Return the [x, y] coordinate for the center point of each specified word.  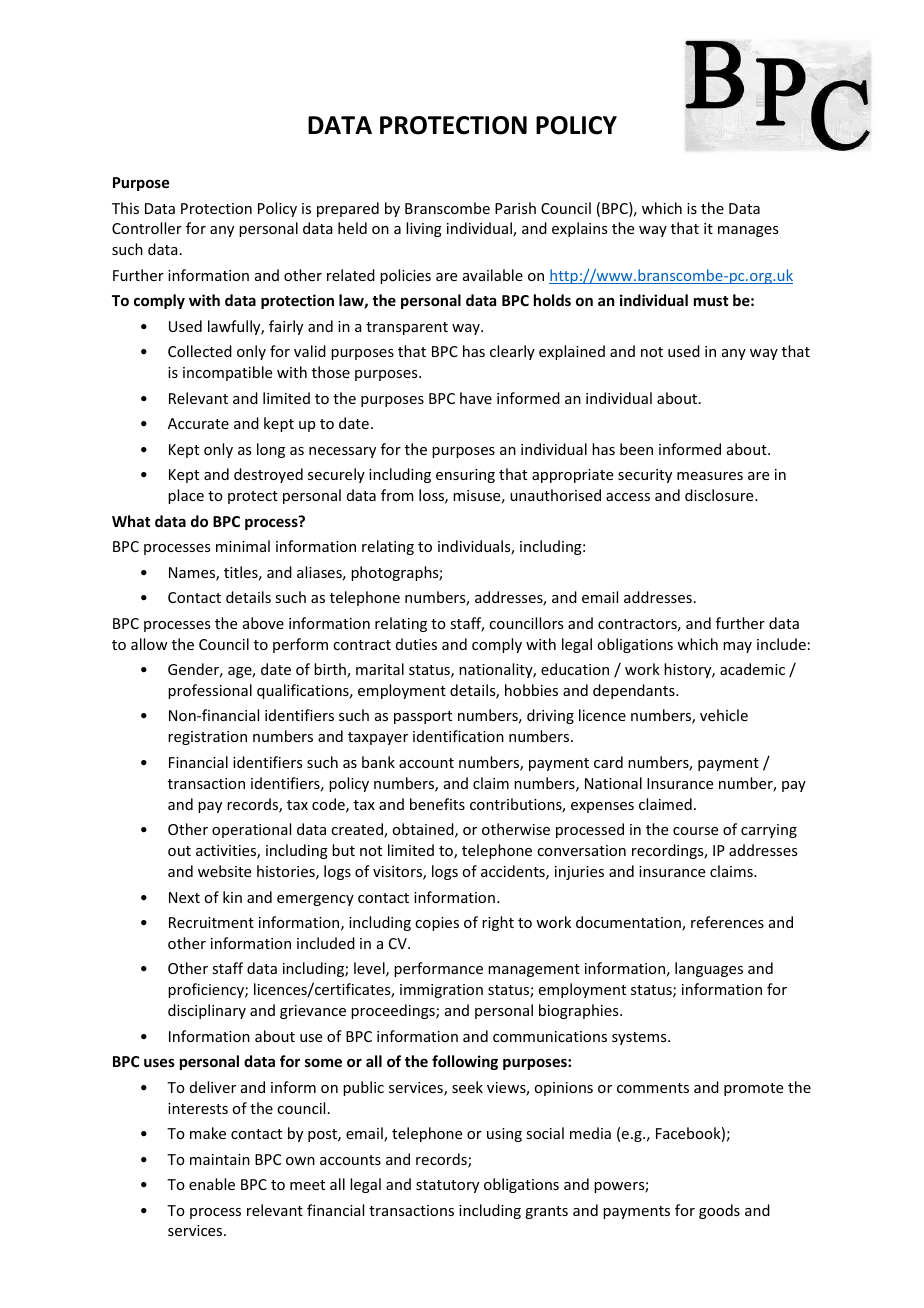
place [186, 496]
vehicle [724, 715]
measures [710, 476]
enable [212, 1184]
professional [210, 691]
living [424, 229]
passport [423, 717]
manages [748, 231]
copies [437, 924]
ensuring [465, 476]
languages [709, 969]
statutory [447, 1186]
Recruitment [211, 922]
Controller [147, 228]
